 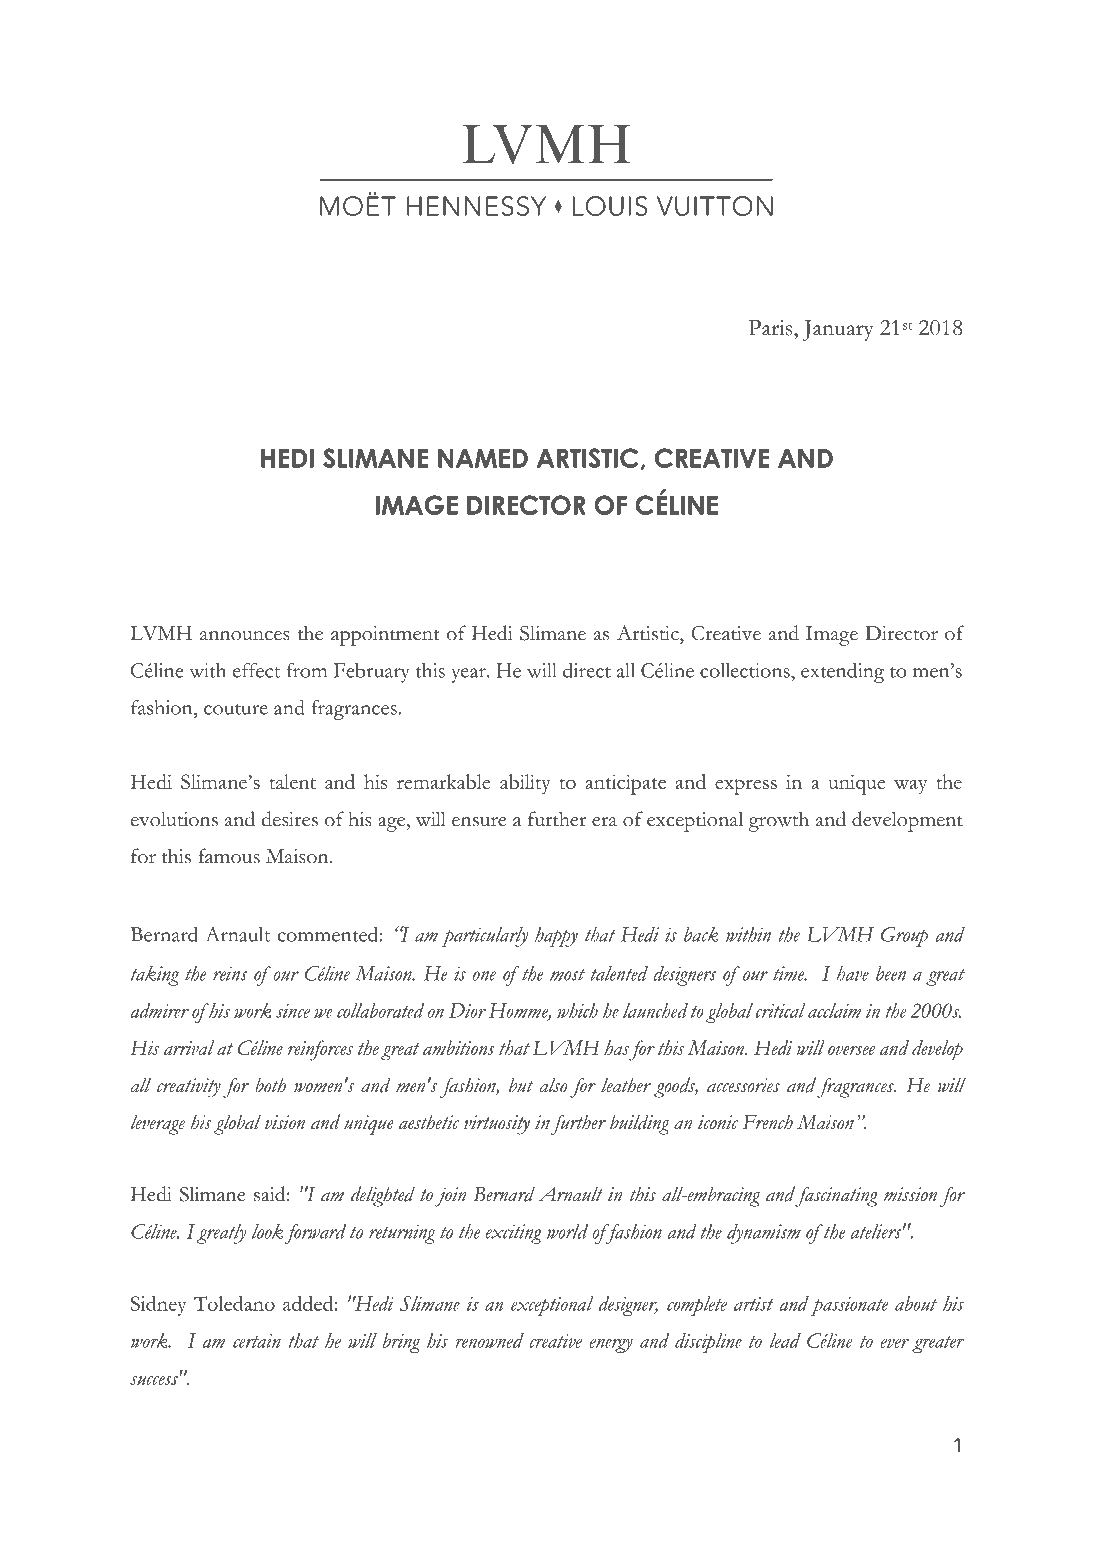 I want to click on growth, so click(x=779, y=822).
